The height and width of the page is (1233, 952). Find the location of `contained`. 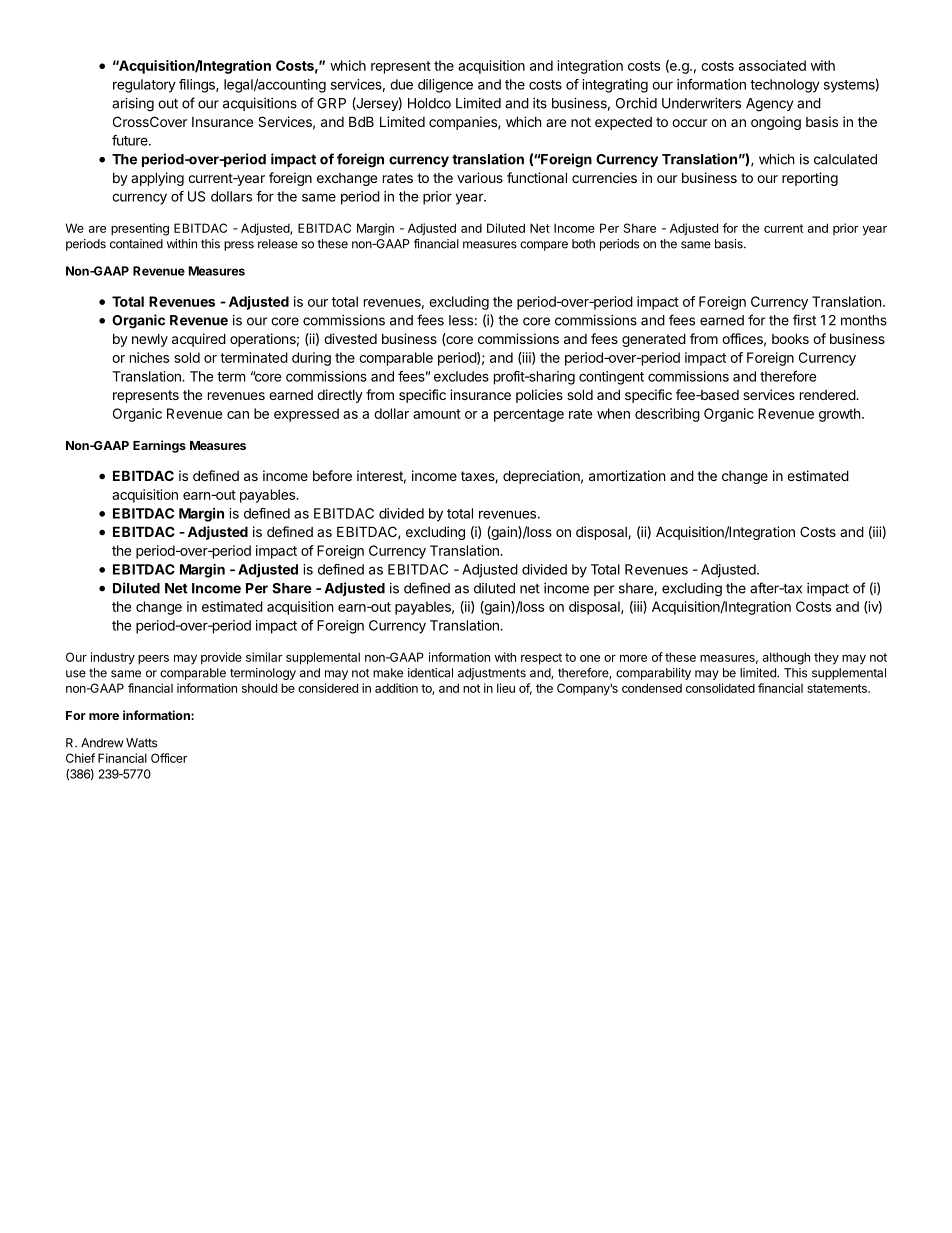

contained is located at coordinates (136, 244).
